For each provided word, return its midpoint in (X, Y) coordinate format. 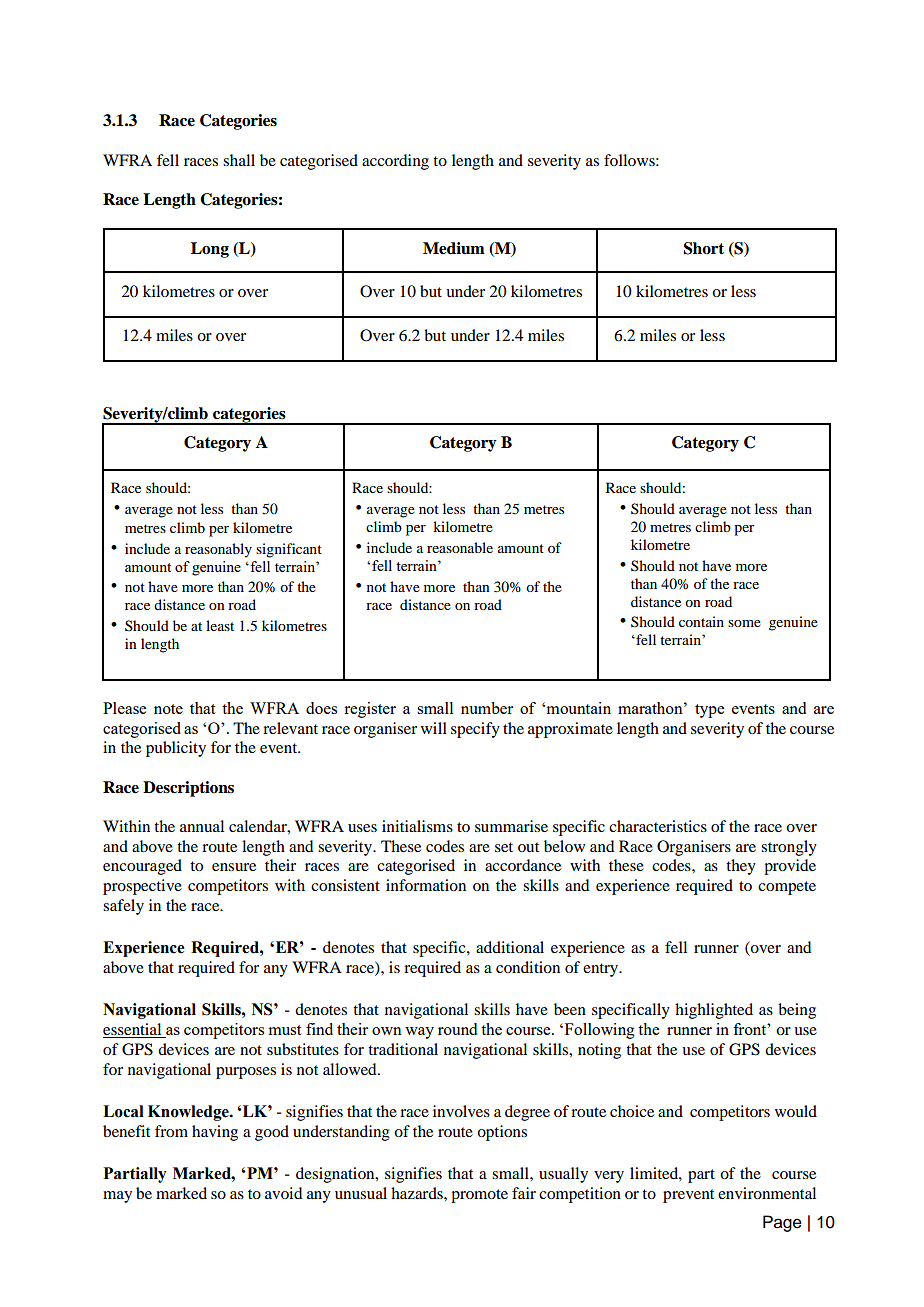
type (709, 711)
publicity (176, 749)
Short (704, 248)
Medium (454, 248)
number (487, 708)
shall (239, 160)
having (215, 1133)
